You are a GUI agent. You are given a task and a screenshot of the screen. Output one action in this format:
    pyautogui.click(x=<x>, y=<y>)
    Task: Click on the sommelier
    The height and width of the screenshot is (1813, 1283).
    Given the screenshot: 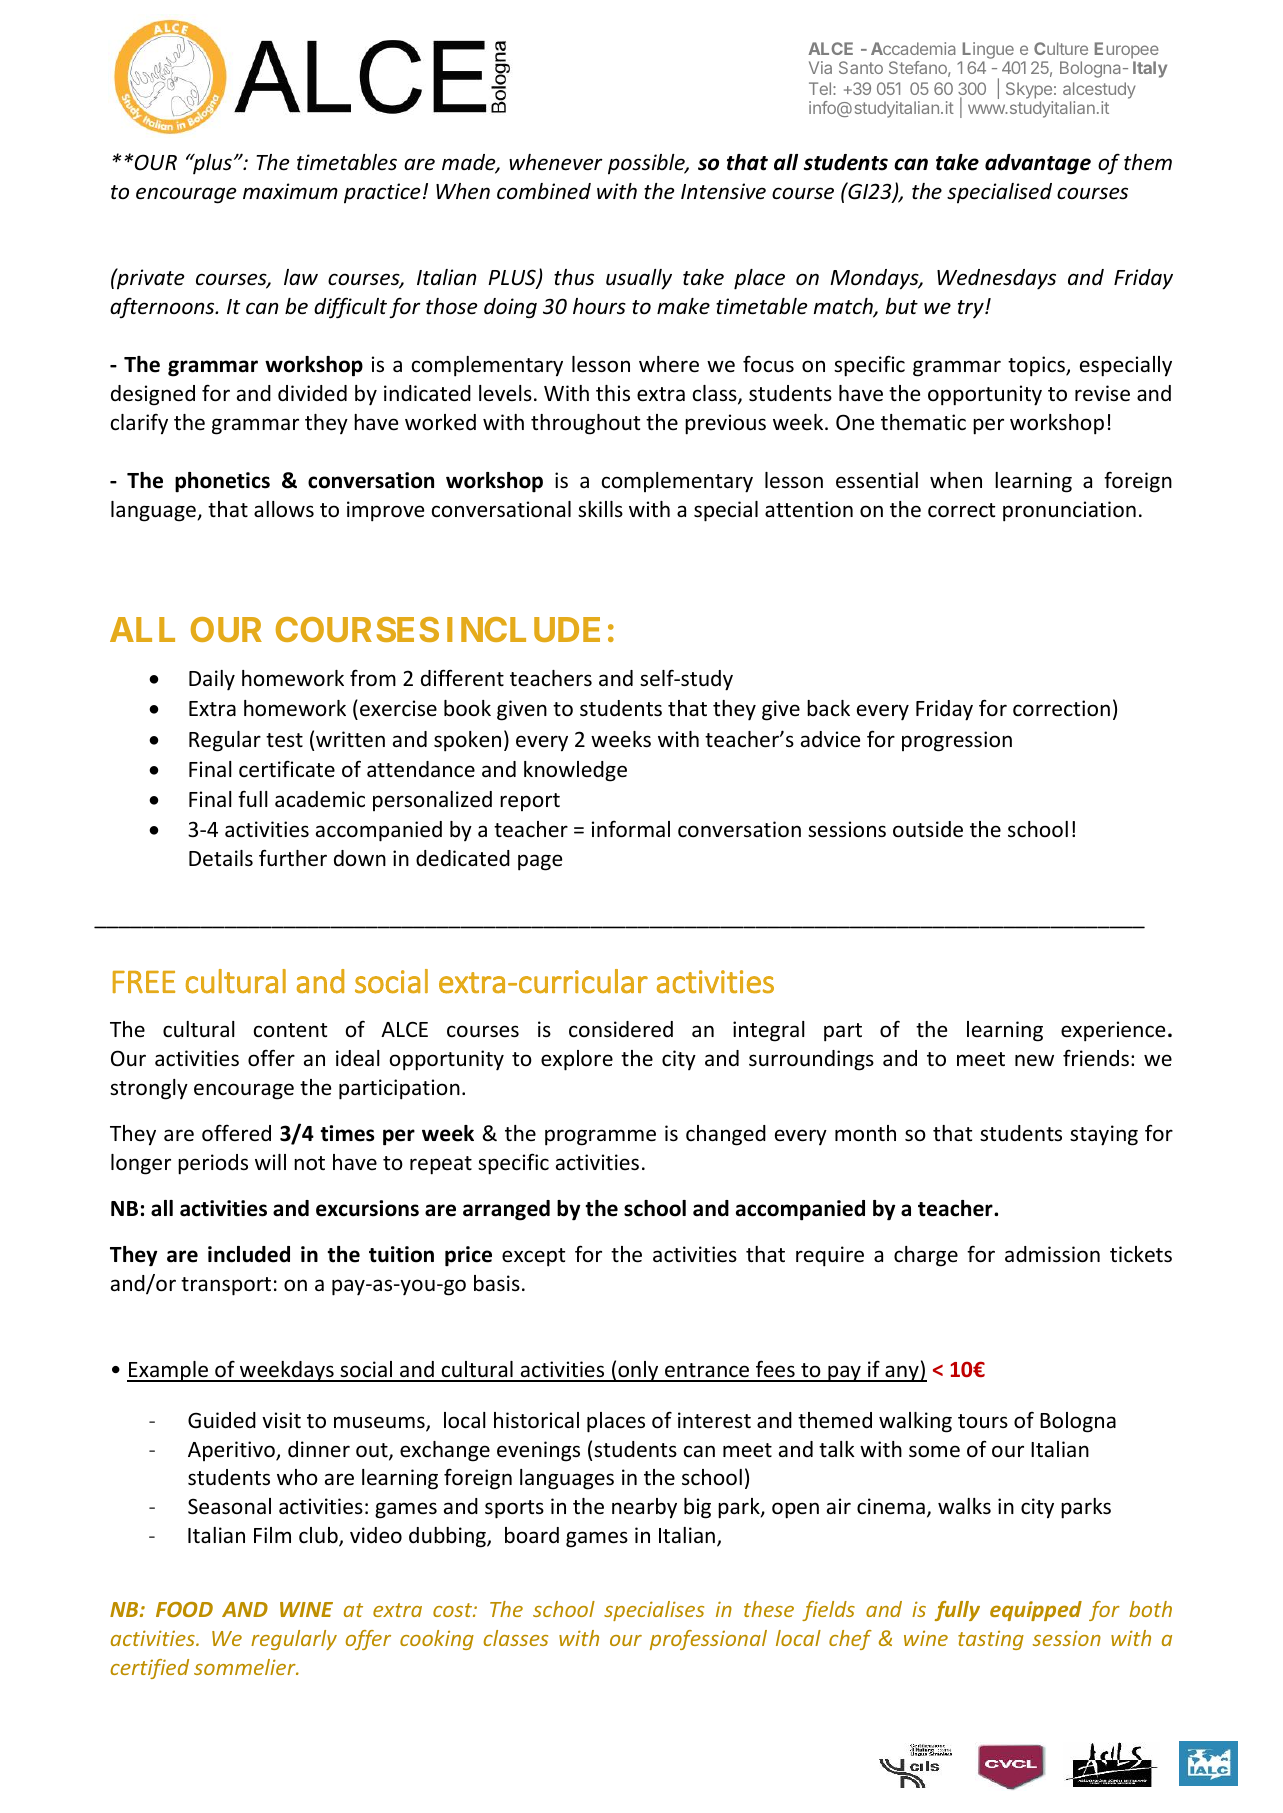 What is the action you would take?
    pyautogui.click(x=246, y=1667)
